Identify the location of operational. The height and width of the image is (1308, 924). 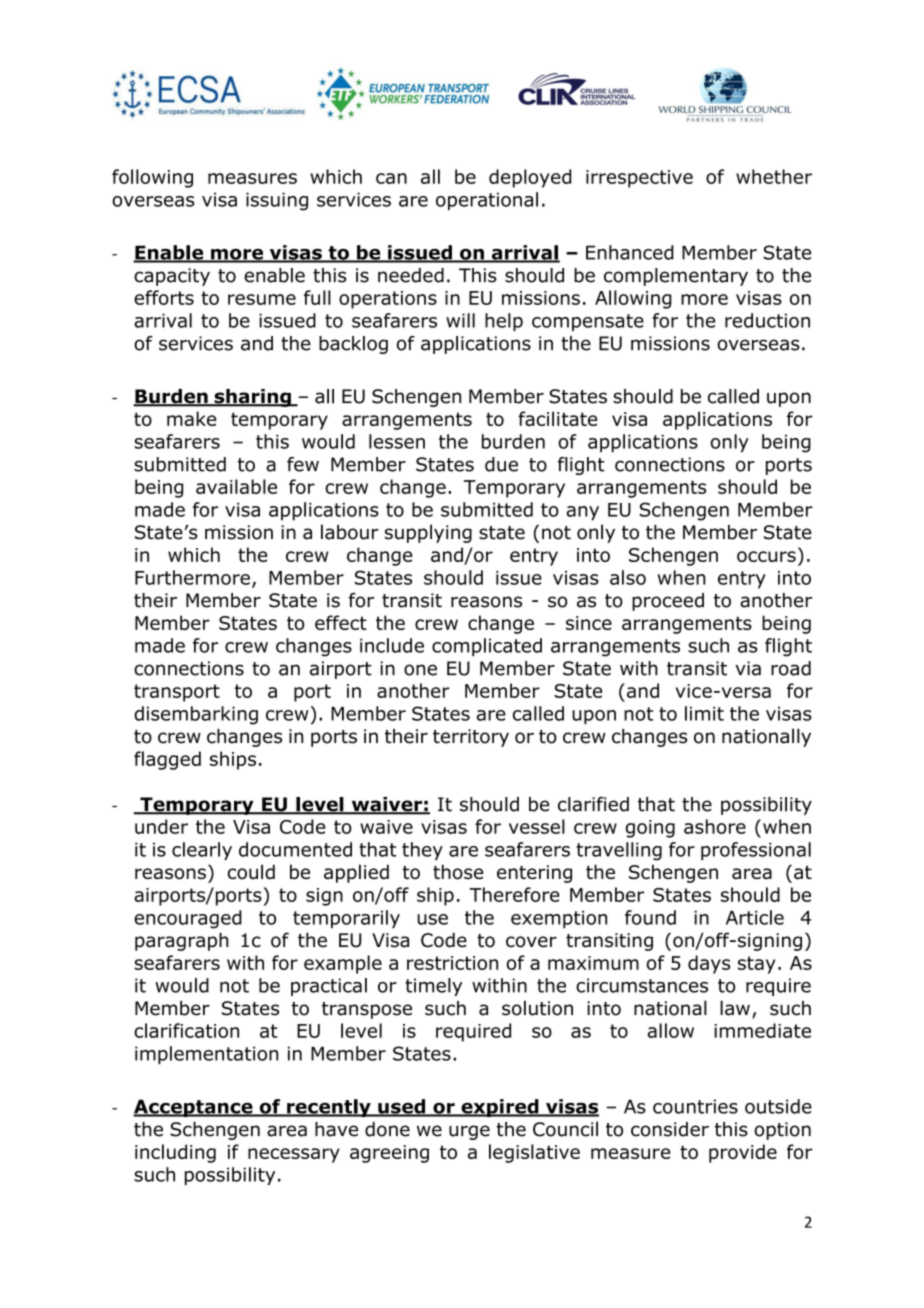
(487, 201).
